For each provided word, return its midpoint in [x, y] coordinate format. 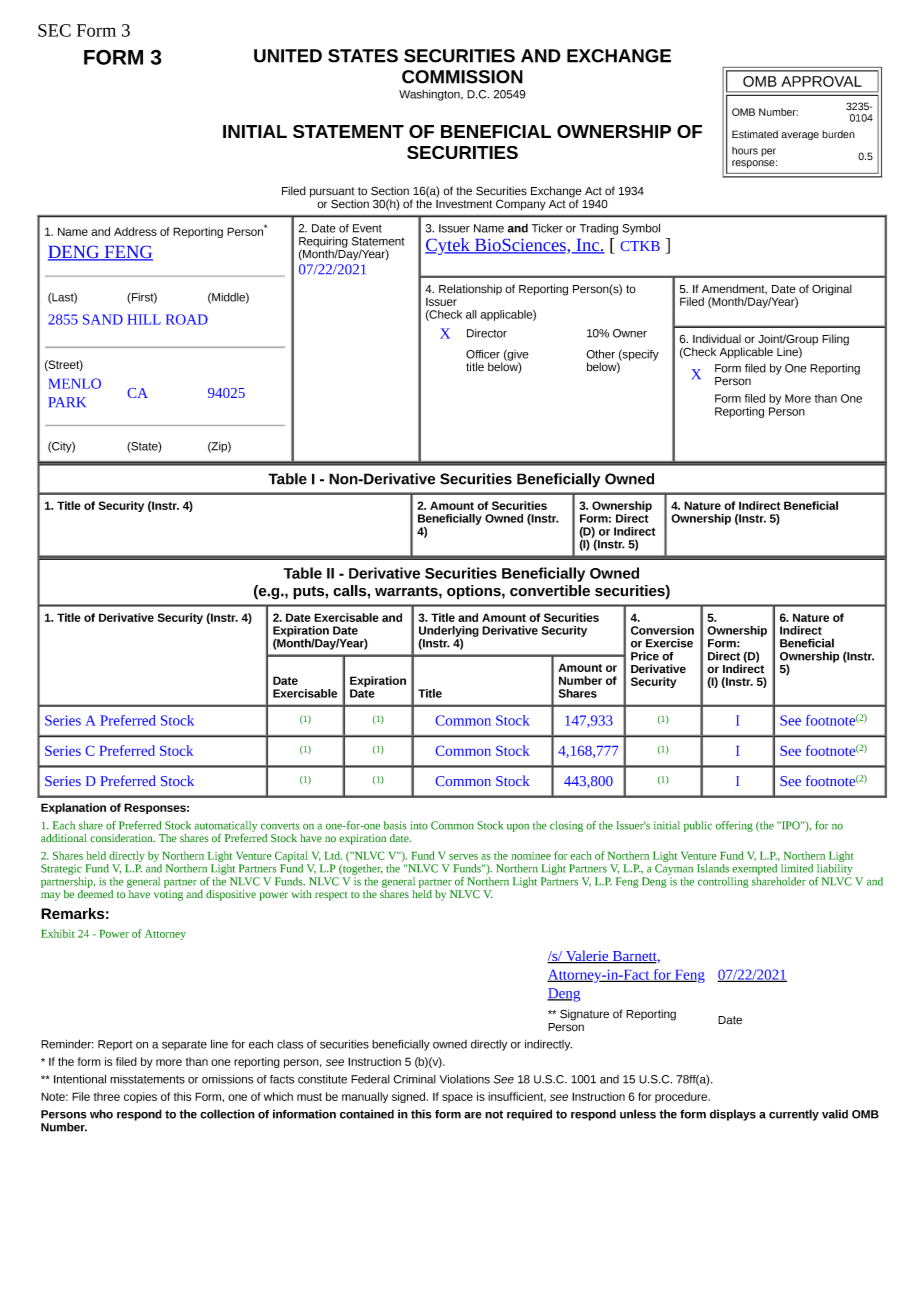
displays [733, 1115]
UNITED [288, 56]
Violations [464, 1079]
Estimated [755, 134]
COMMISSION [462, 77]
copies [140, 1097]
